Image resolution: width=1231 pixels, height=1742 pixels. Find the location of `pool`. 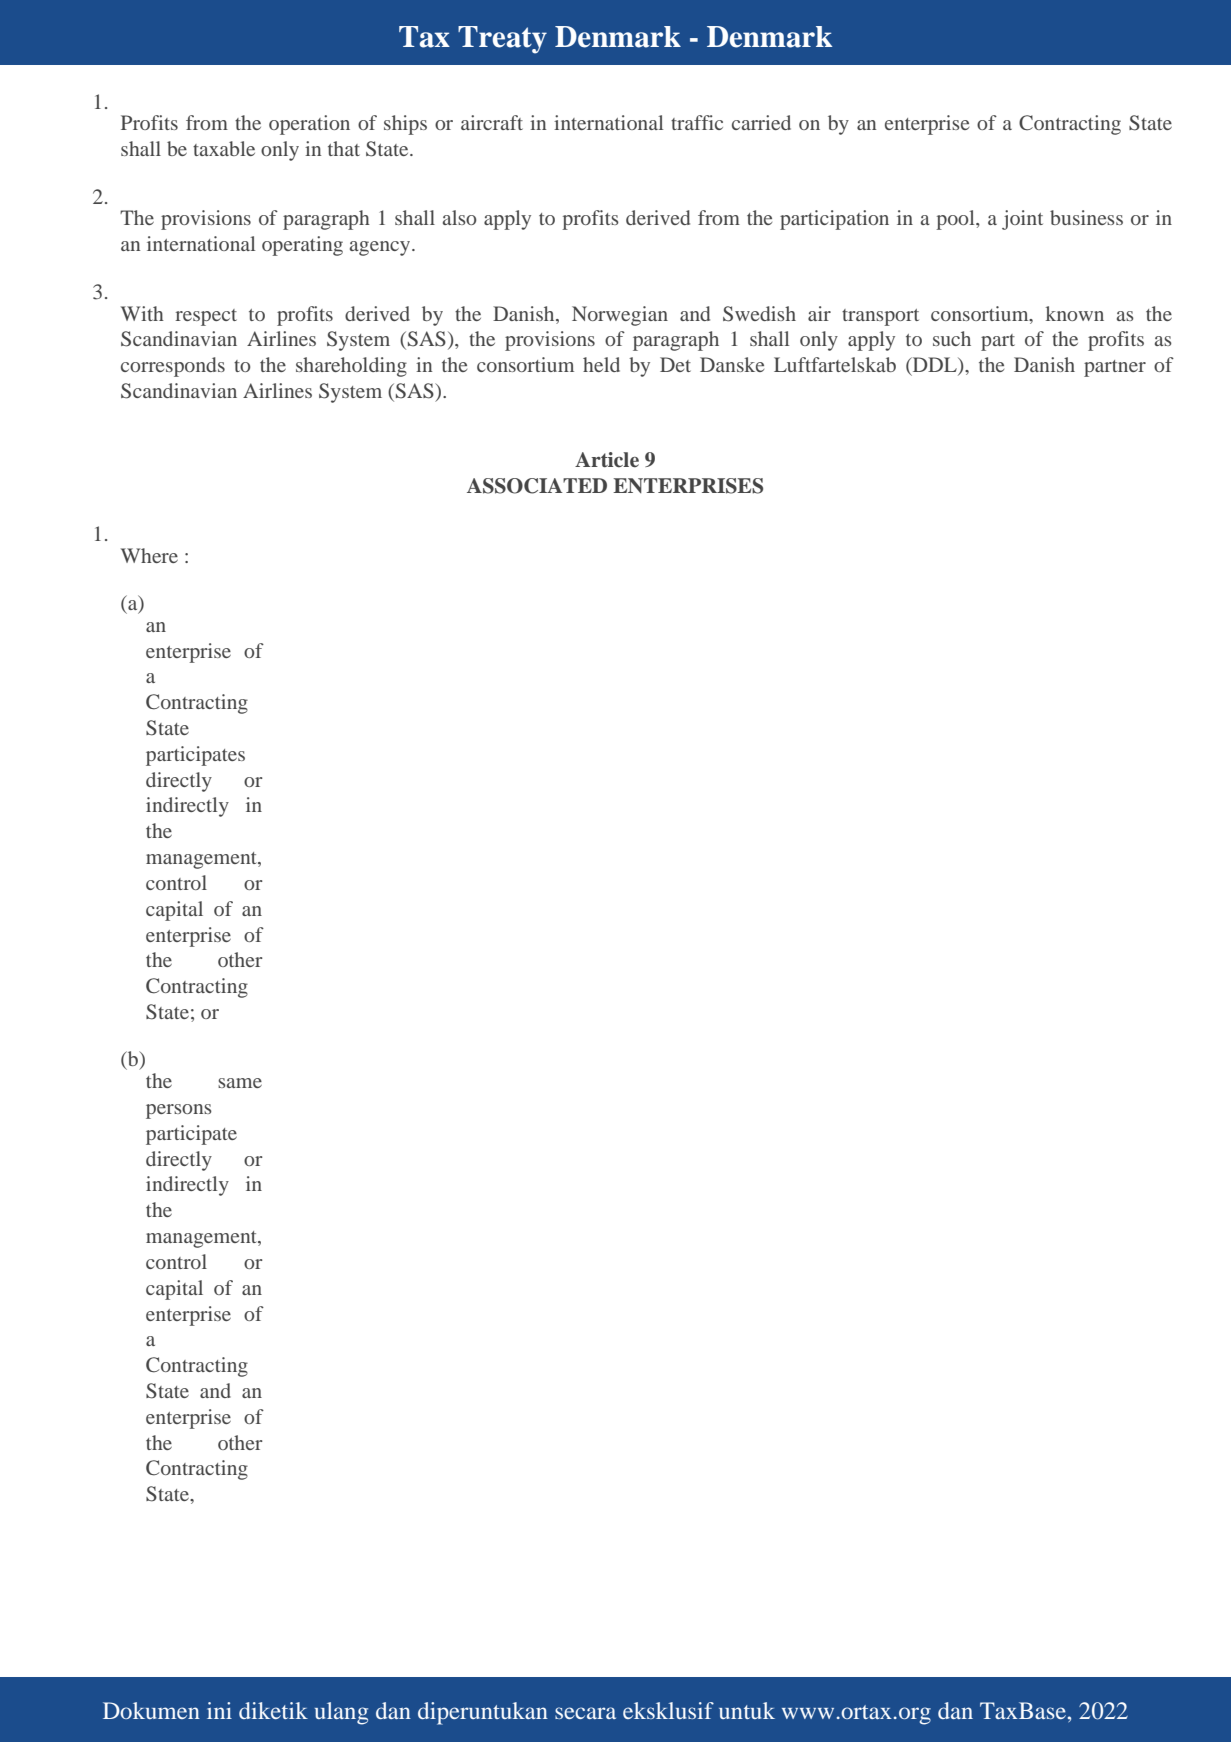

pool is located at coordinates (956, 220).
